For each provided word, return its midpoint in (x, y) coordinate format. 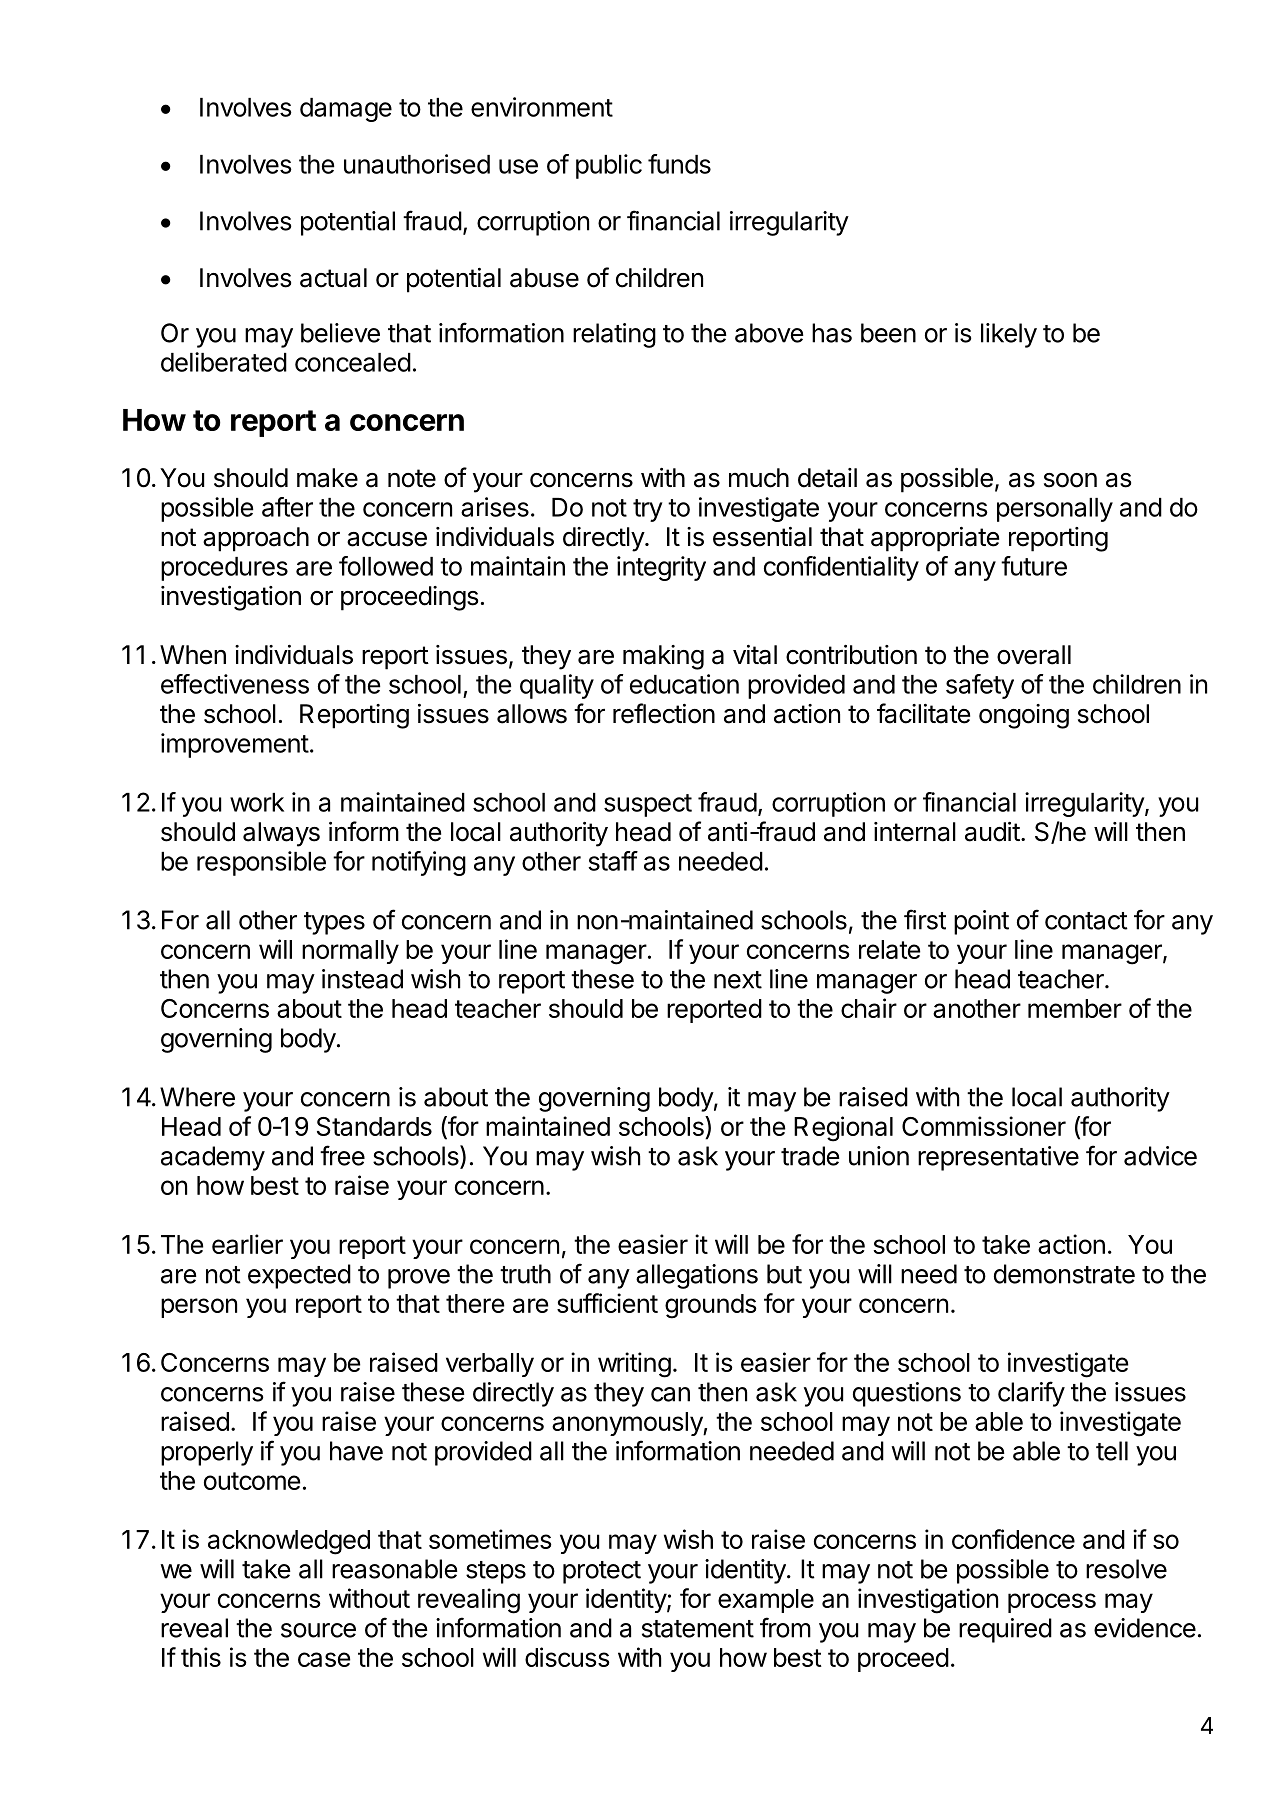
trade (810, 1156)
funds (679, 164)
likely (1009, 335)
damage (346, 110)
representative (998, 1158)
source (318, 1630)
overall (1034, 655)
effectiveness (235, 684)
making (663, 657)
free (342, 1155)
